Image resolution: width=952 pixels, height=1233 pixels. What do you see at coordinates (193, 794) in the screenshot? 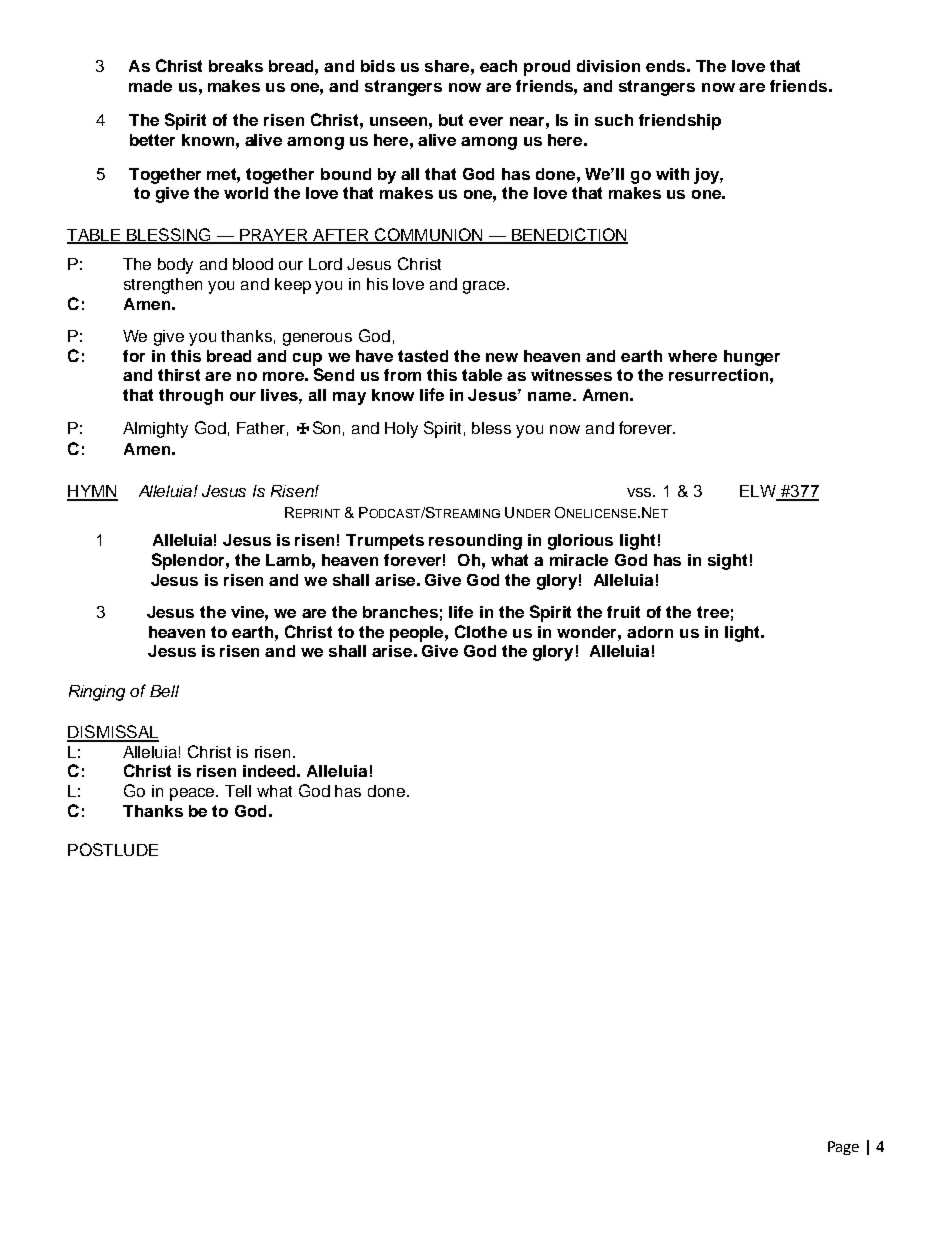
I see `peace` at bounding box center [193, 794].
